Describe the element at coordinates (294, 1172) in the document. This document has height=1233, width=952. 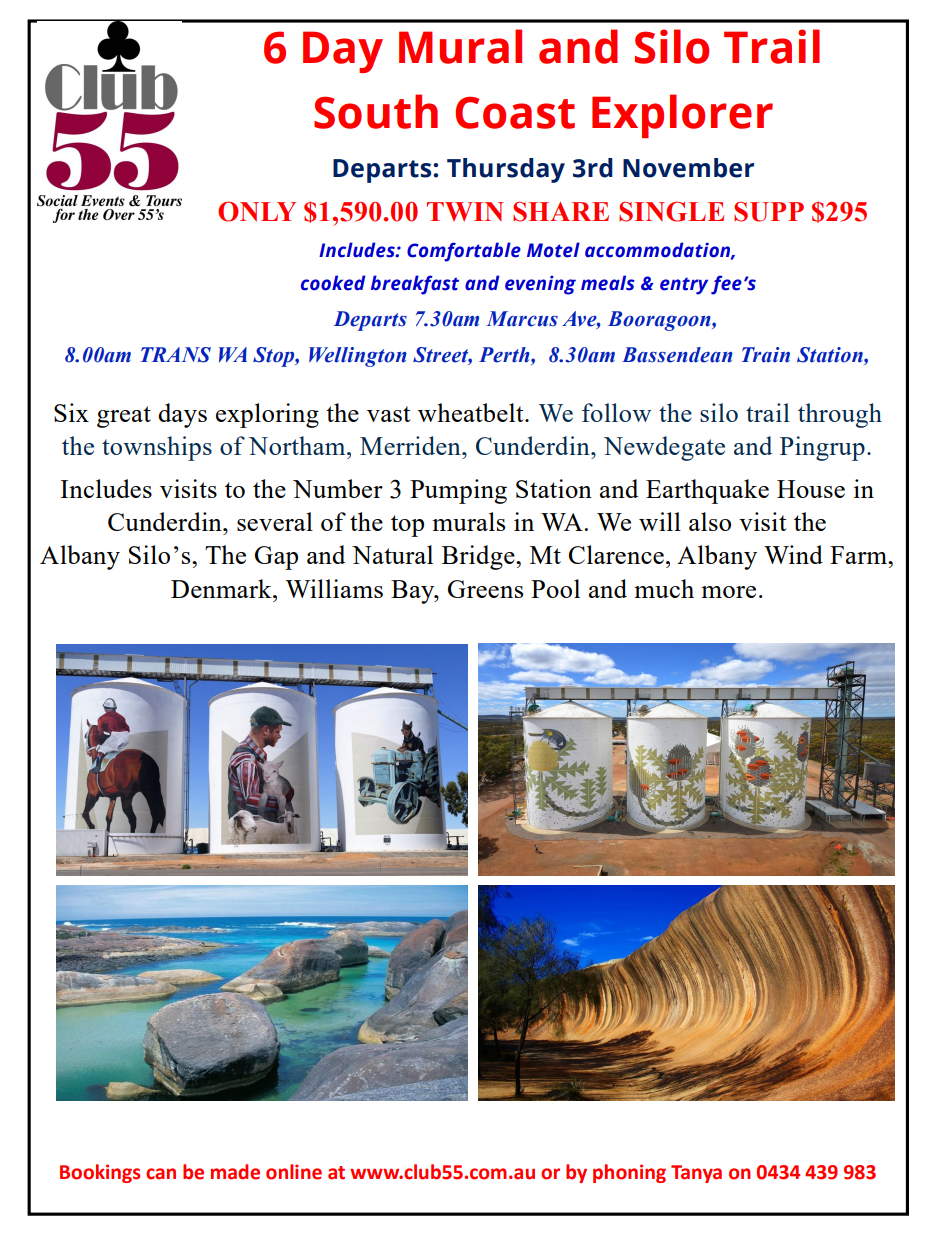
I see `online` at that location.
